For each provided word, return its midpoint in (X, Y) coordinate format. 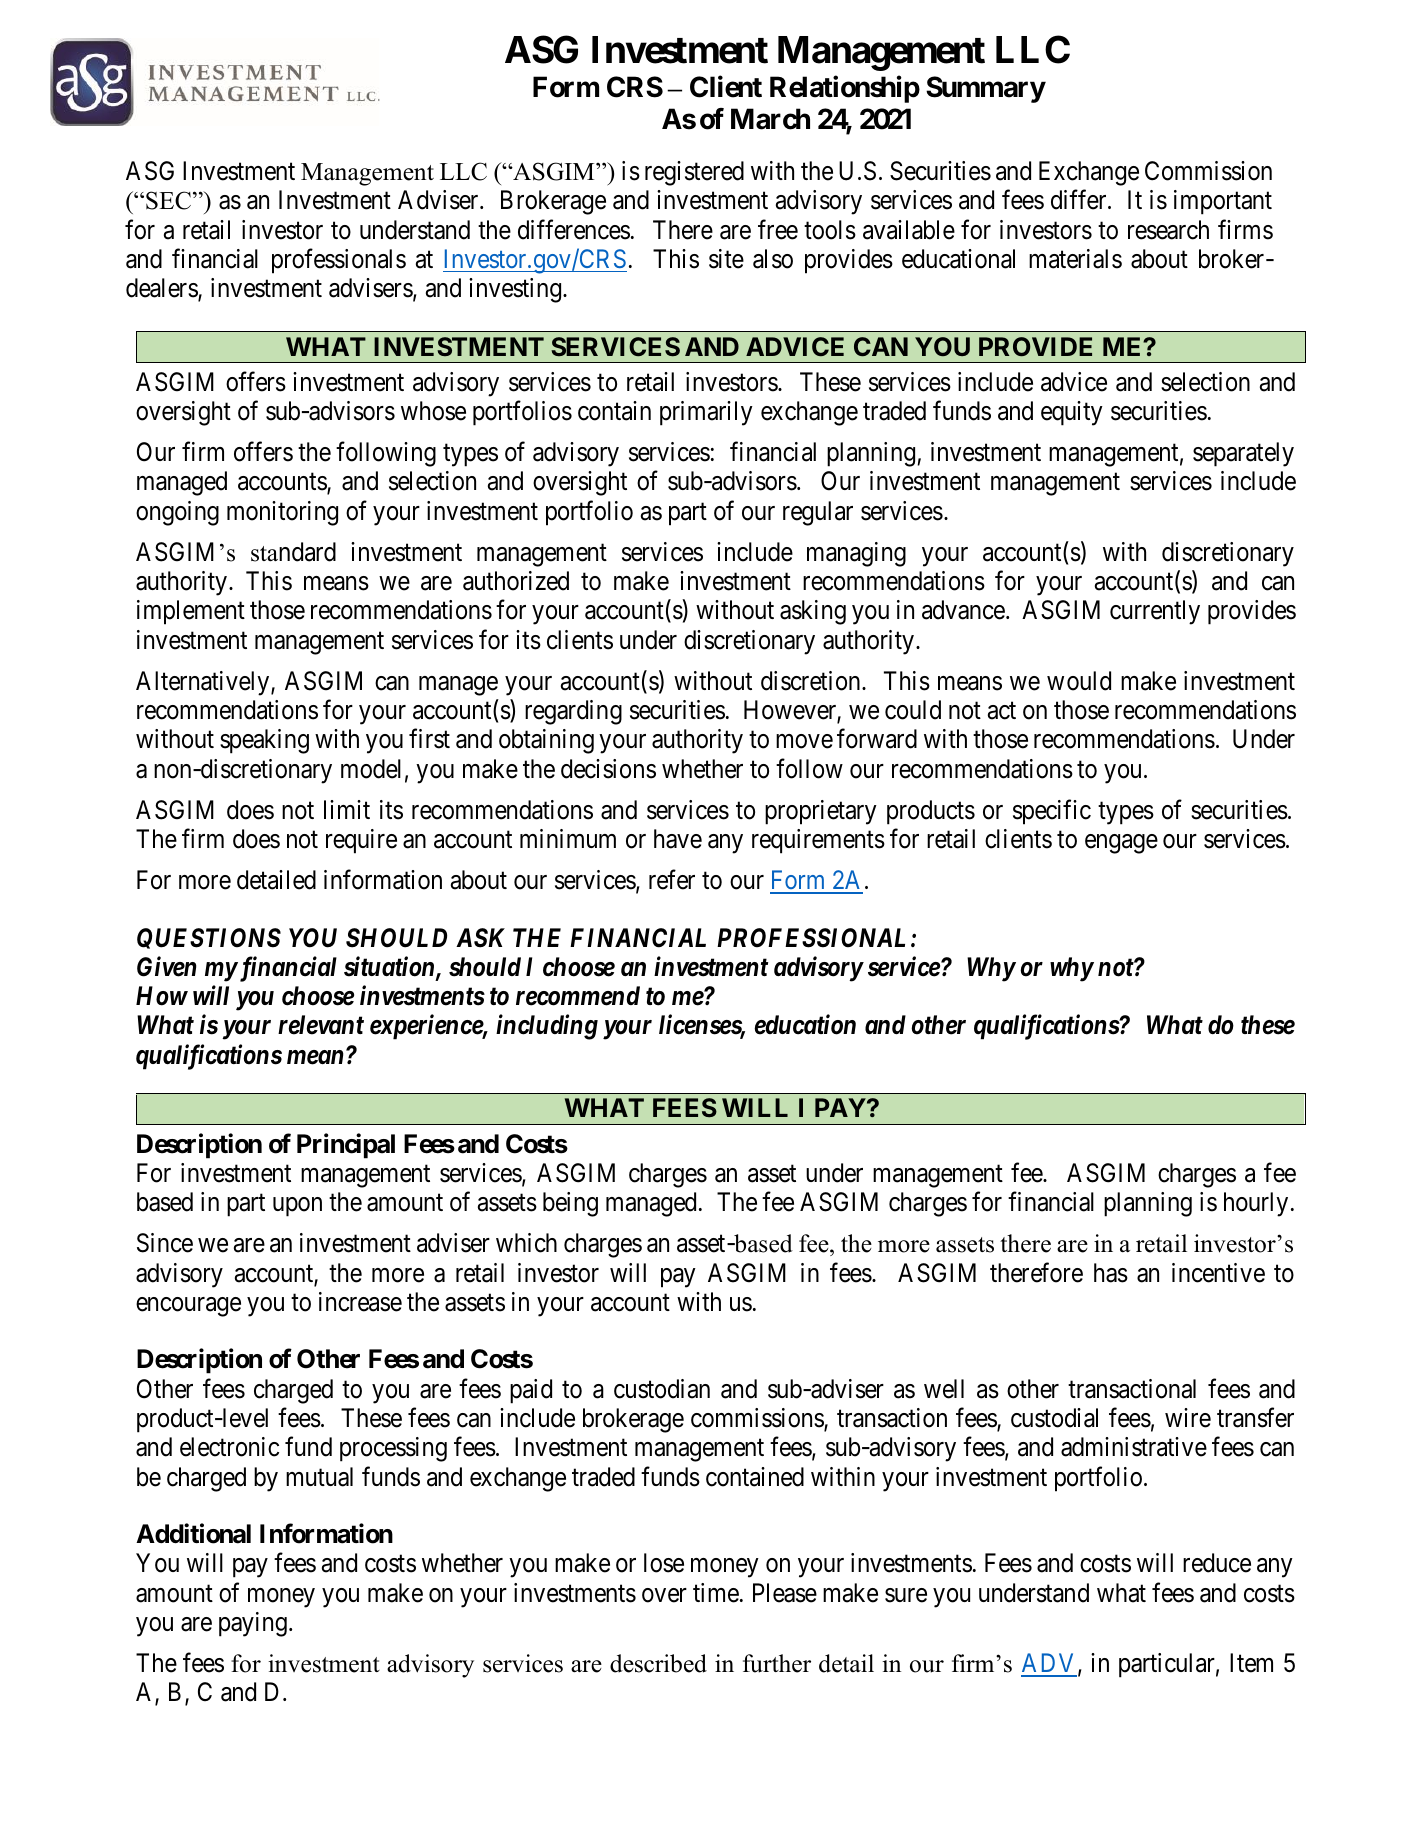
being (570, 1204)
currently (1155, 612)
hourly (1256, 1204)
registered (694, 173)
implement (191, 612)
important (1223, 202)
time (716, 1593)
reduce (1217, 1563)
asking (813, 612)
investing (515, 290)
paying (253, 1624)
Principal (346, 1146)
